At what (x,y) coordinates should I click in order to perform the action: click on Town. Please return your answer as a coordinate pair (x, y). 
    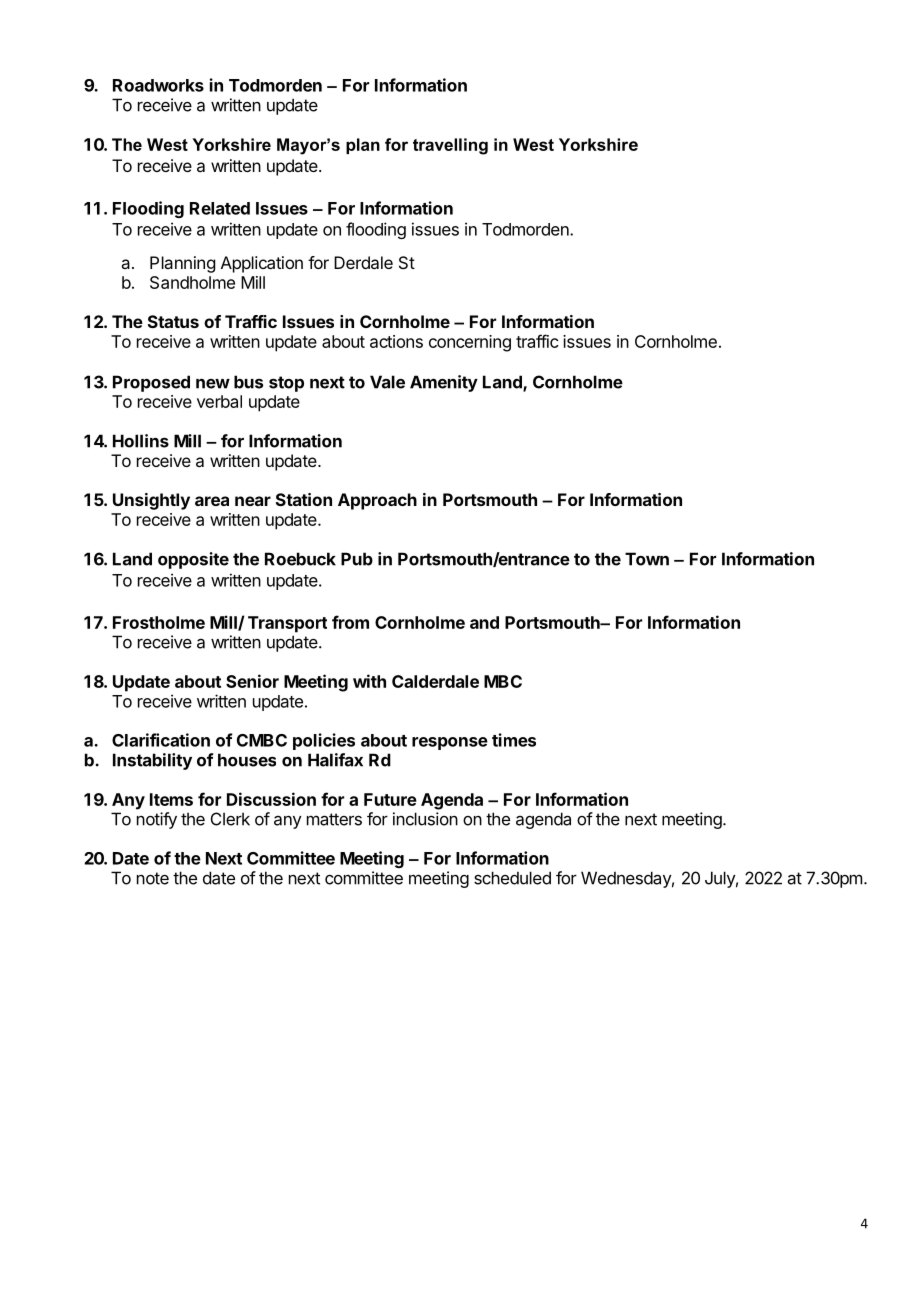
    Looking at the image, I should click on (647, 559).
